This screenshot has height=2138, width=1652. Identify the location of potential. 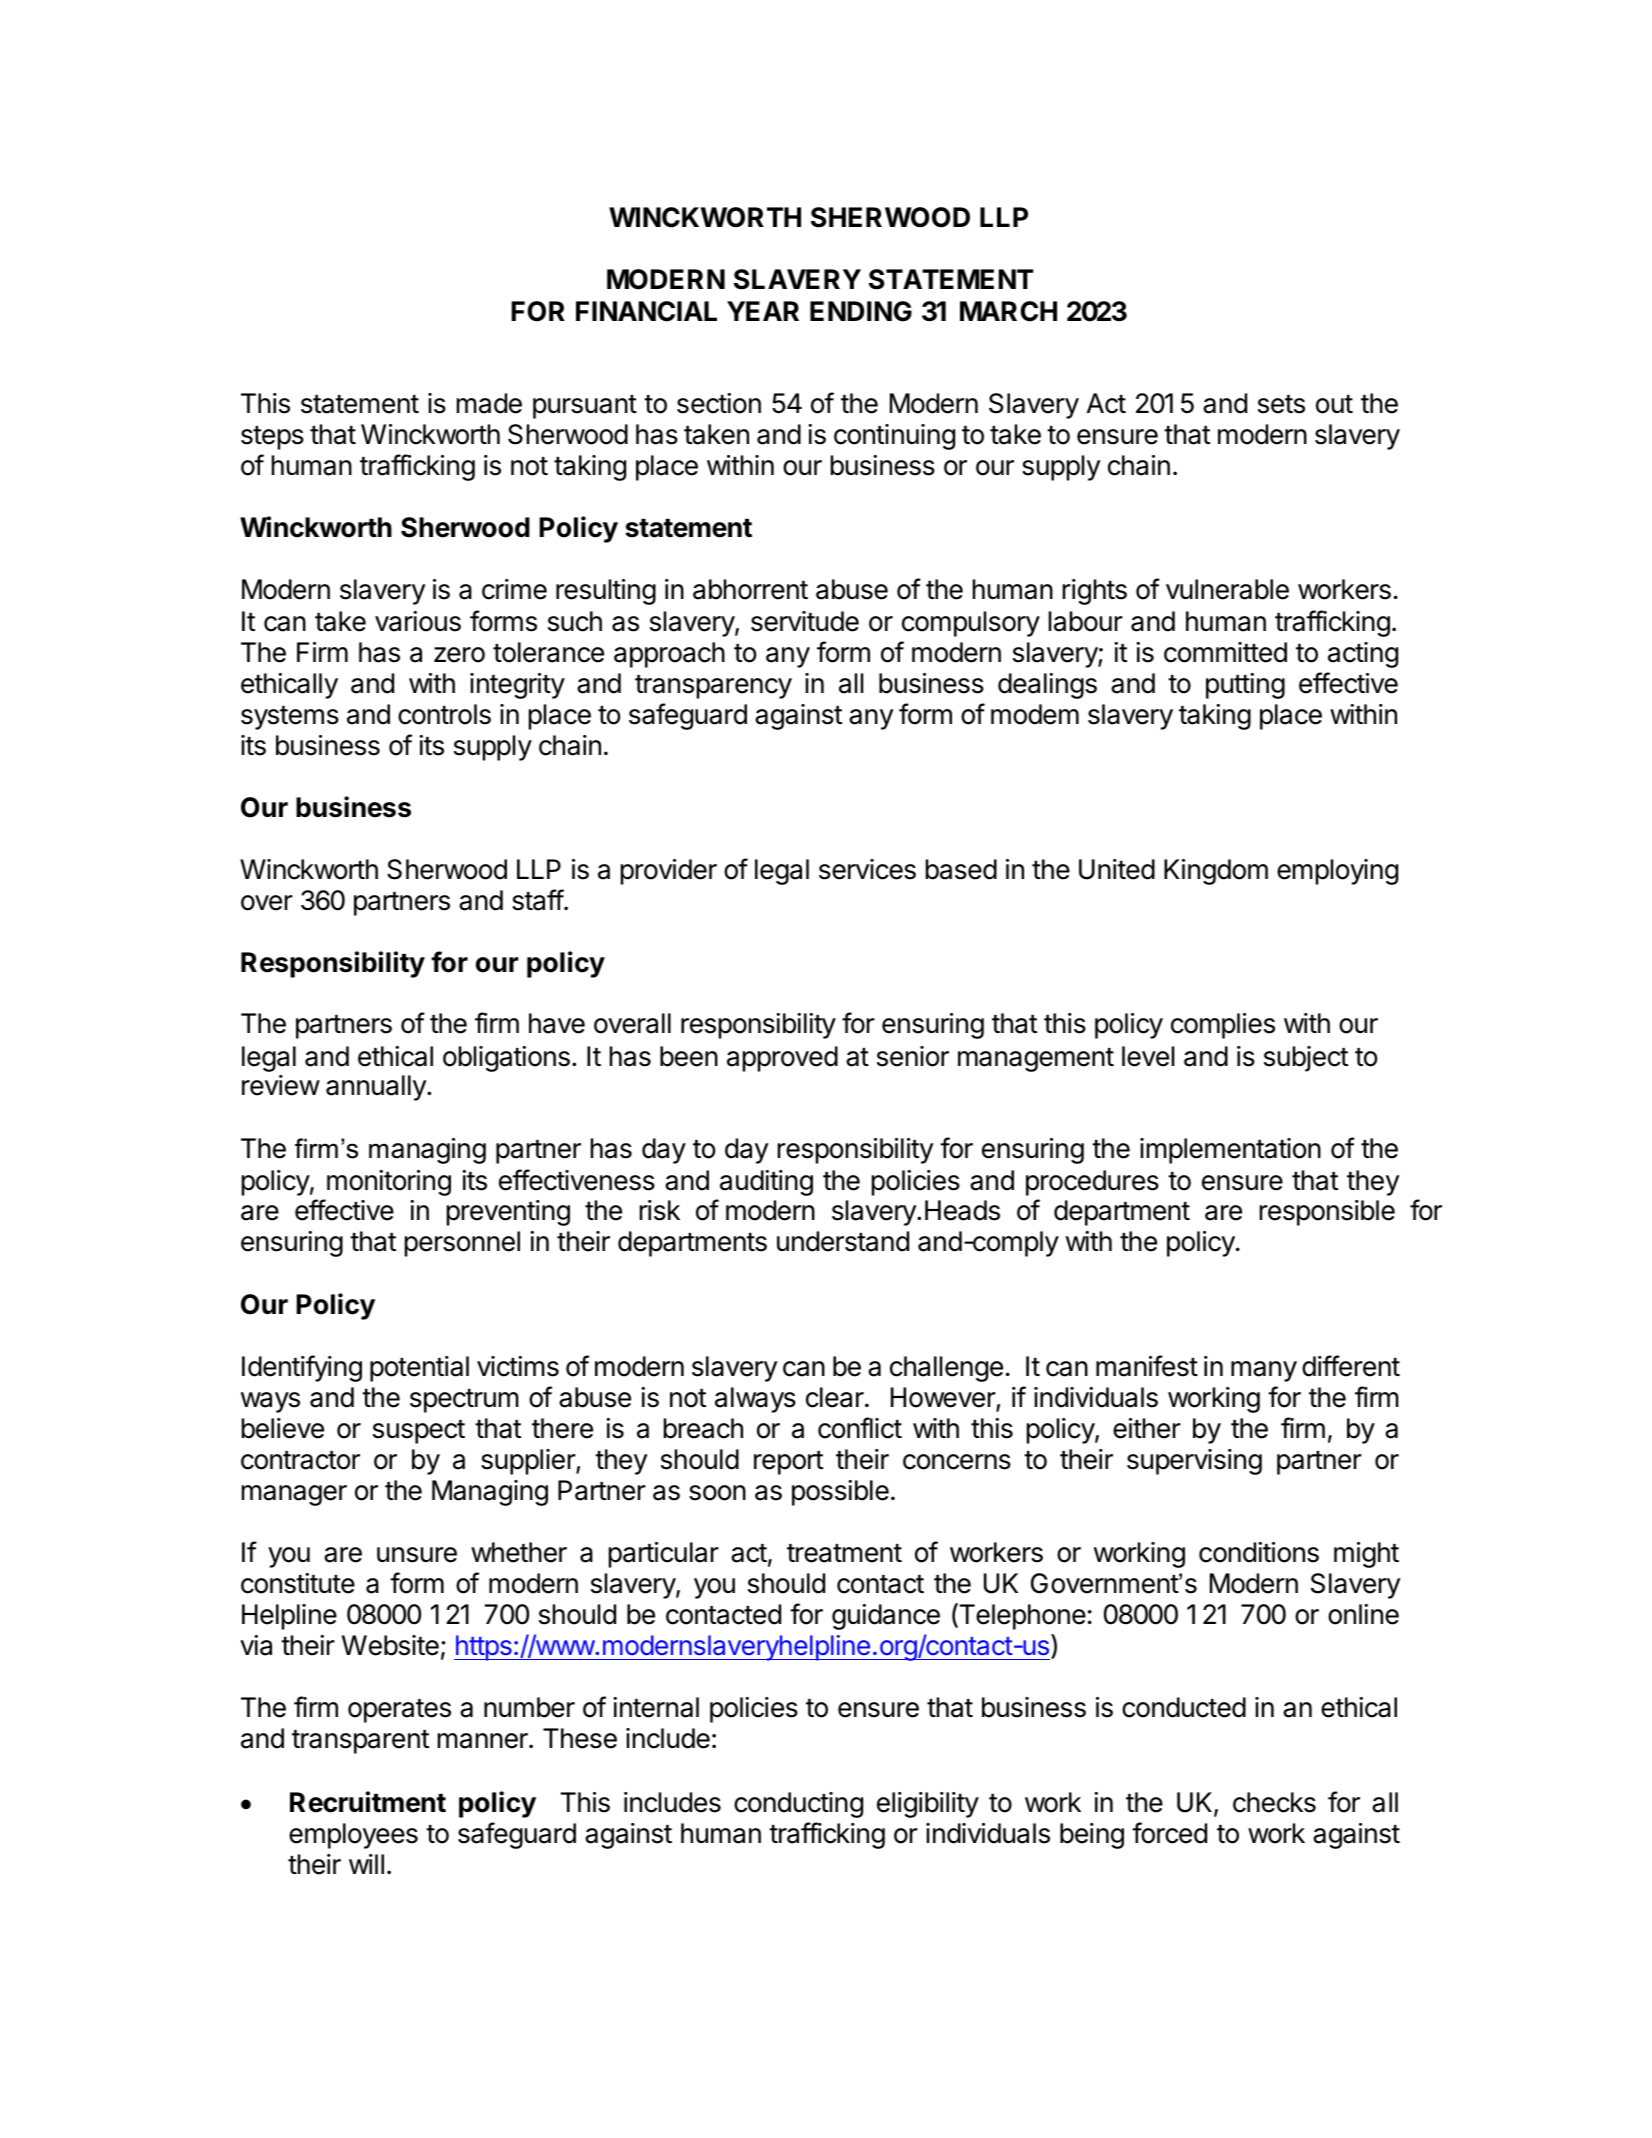
(419, 1369).
